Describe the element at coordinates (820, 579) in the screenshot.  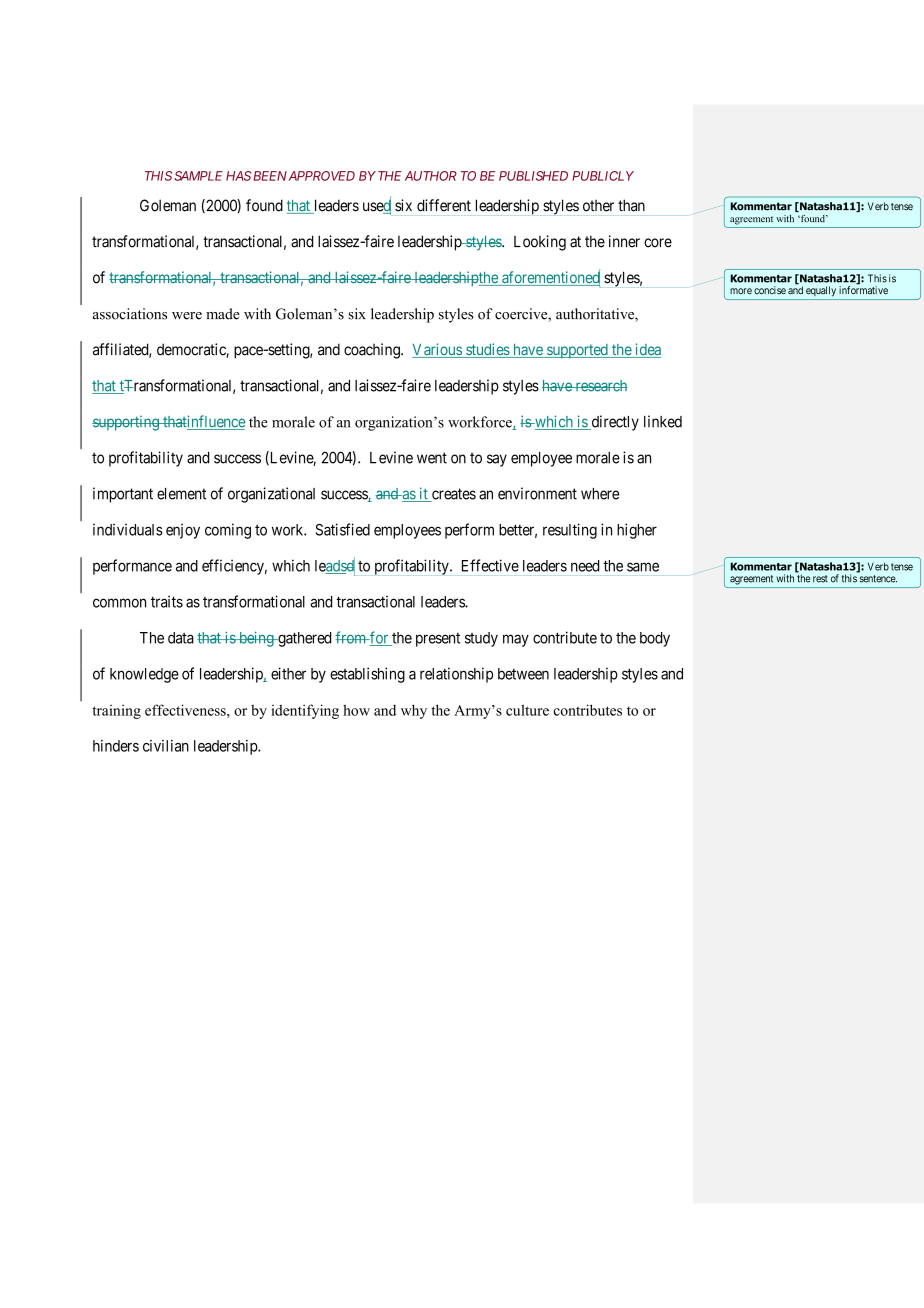
I see `rest` at that location.
